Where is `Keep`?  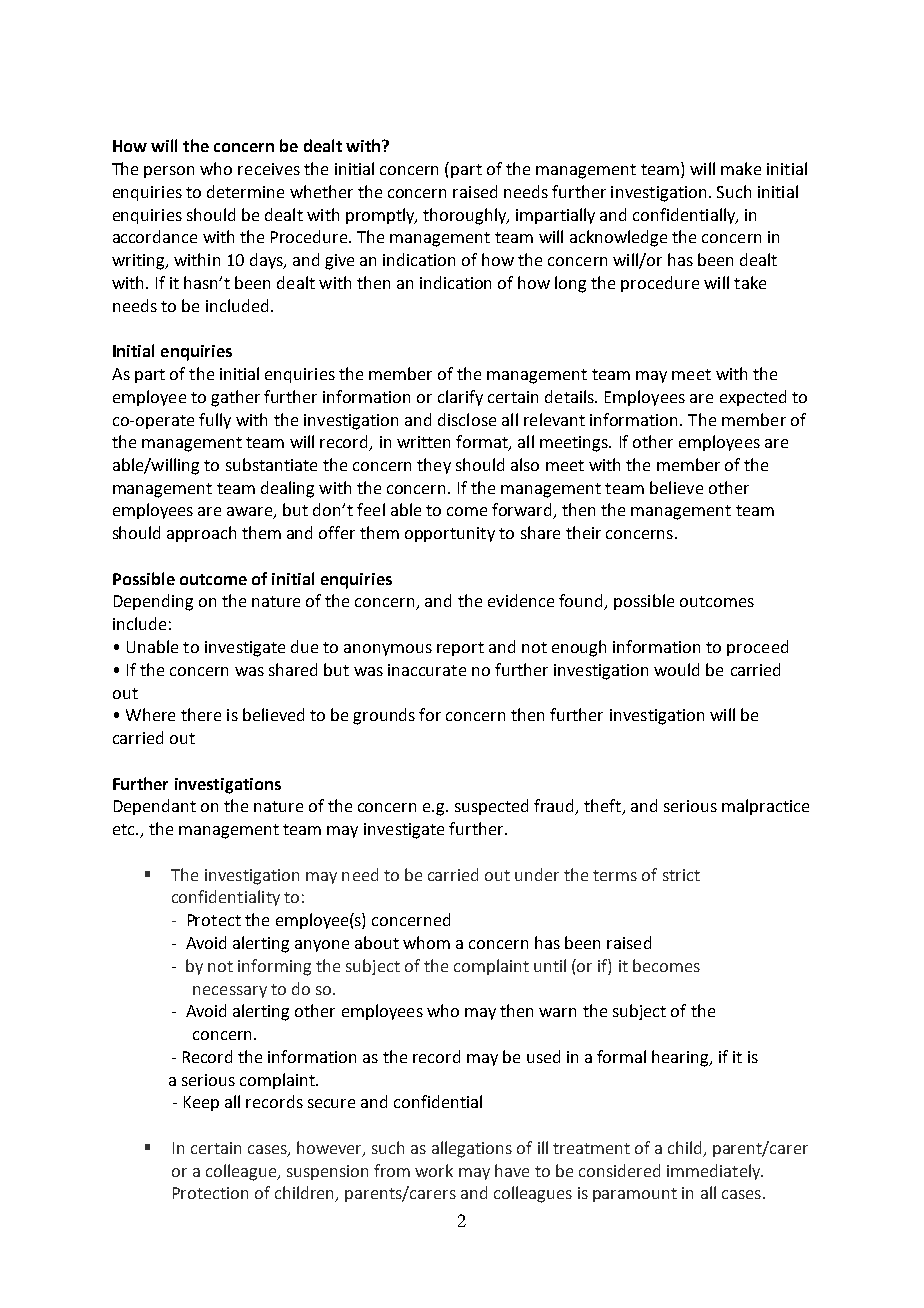 Keep is located at coordinates (201, 1103).
